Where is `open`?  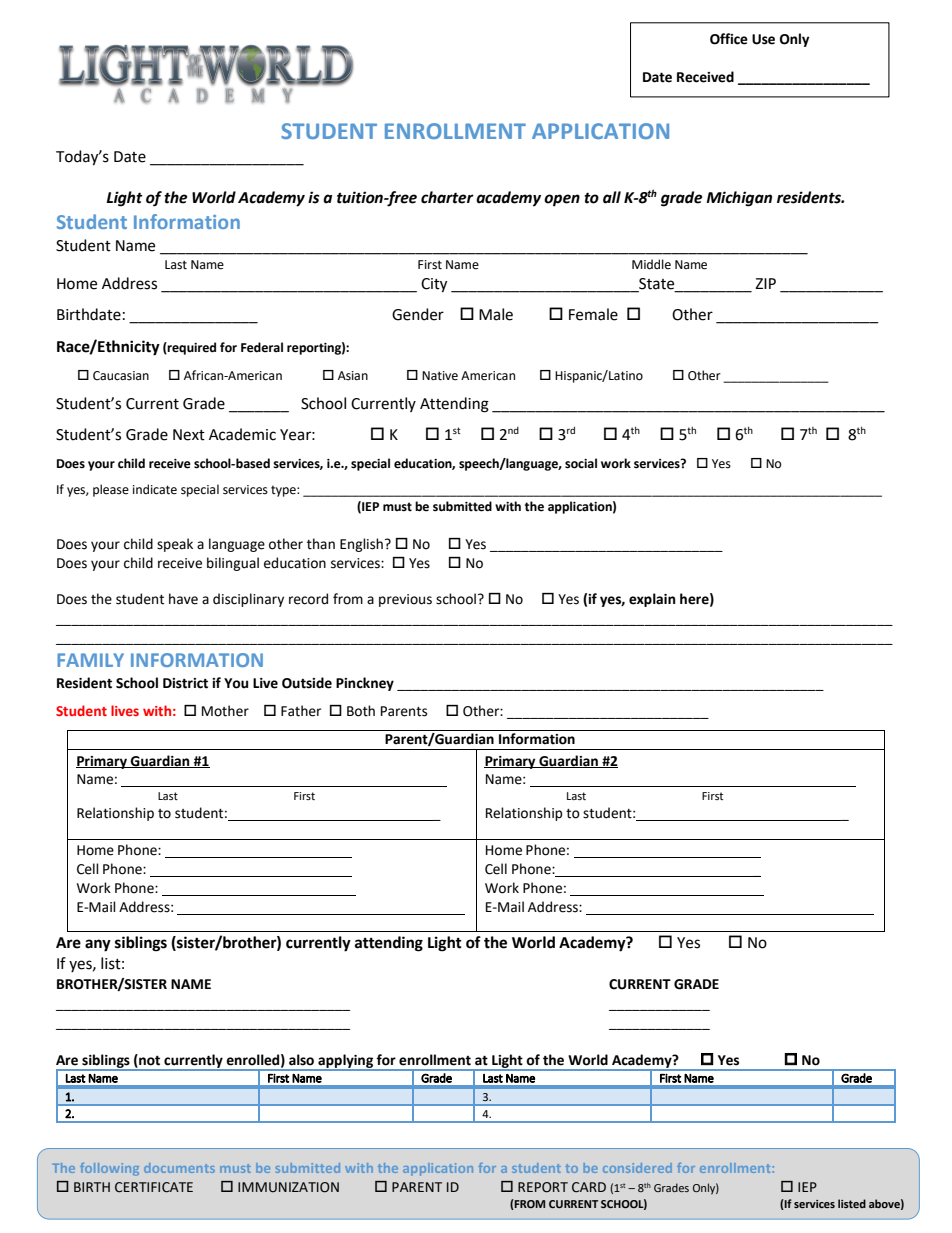 open is located at coordinates (562, 200).
